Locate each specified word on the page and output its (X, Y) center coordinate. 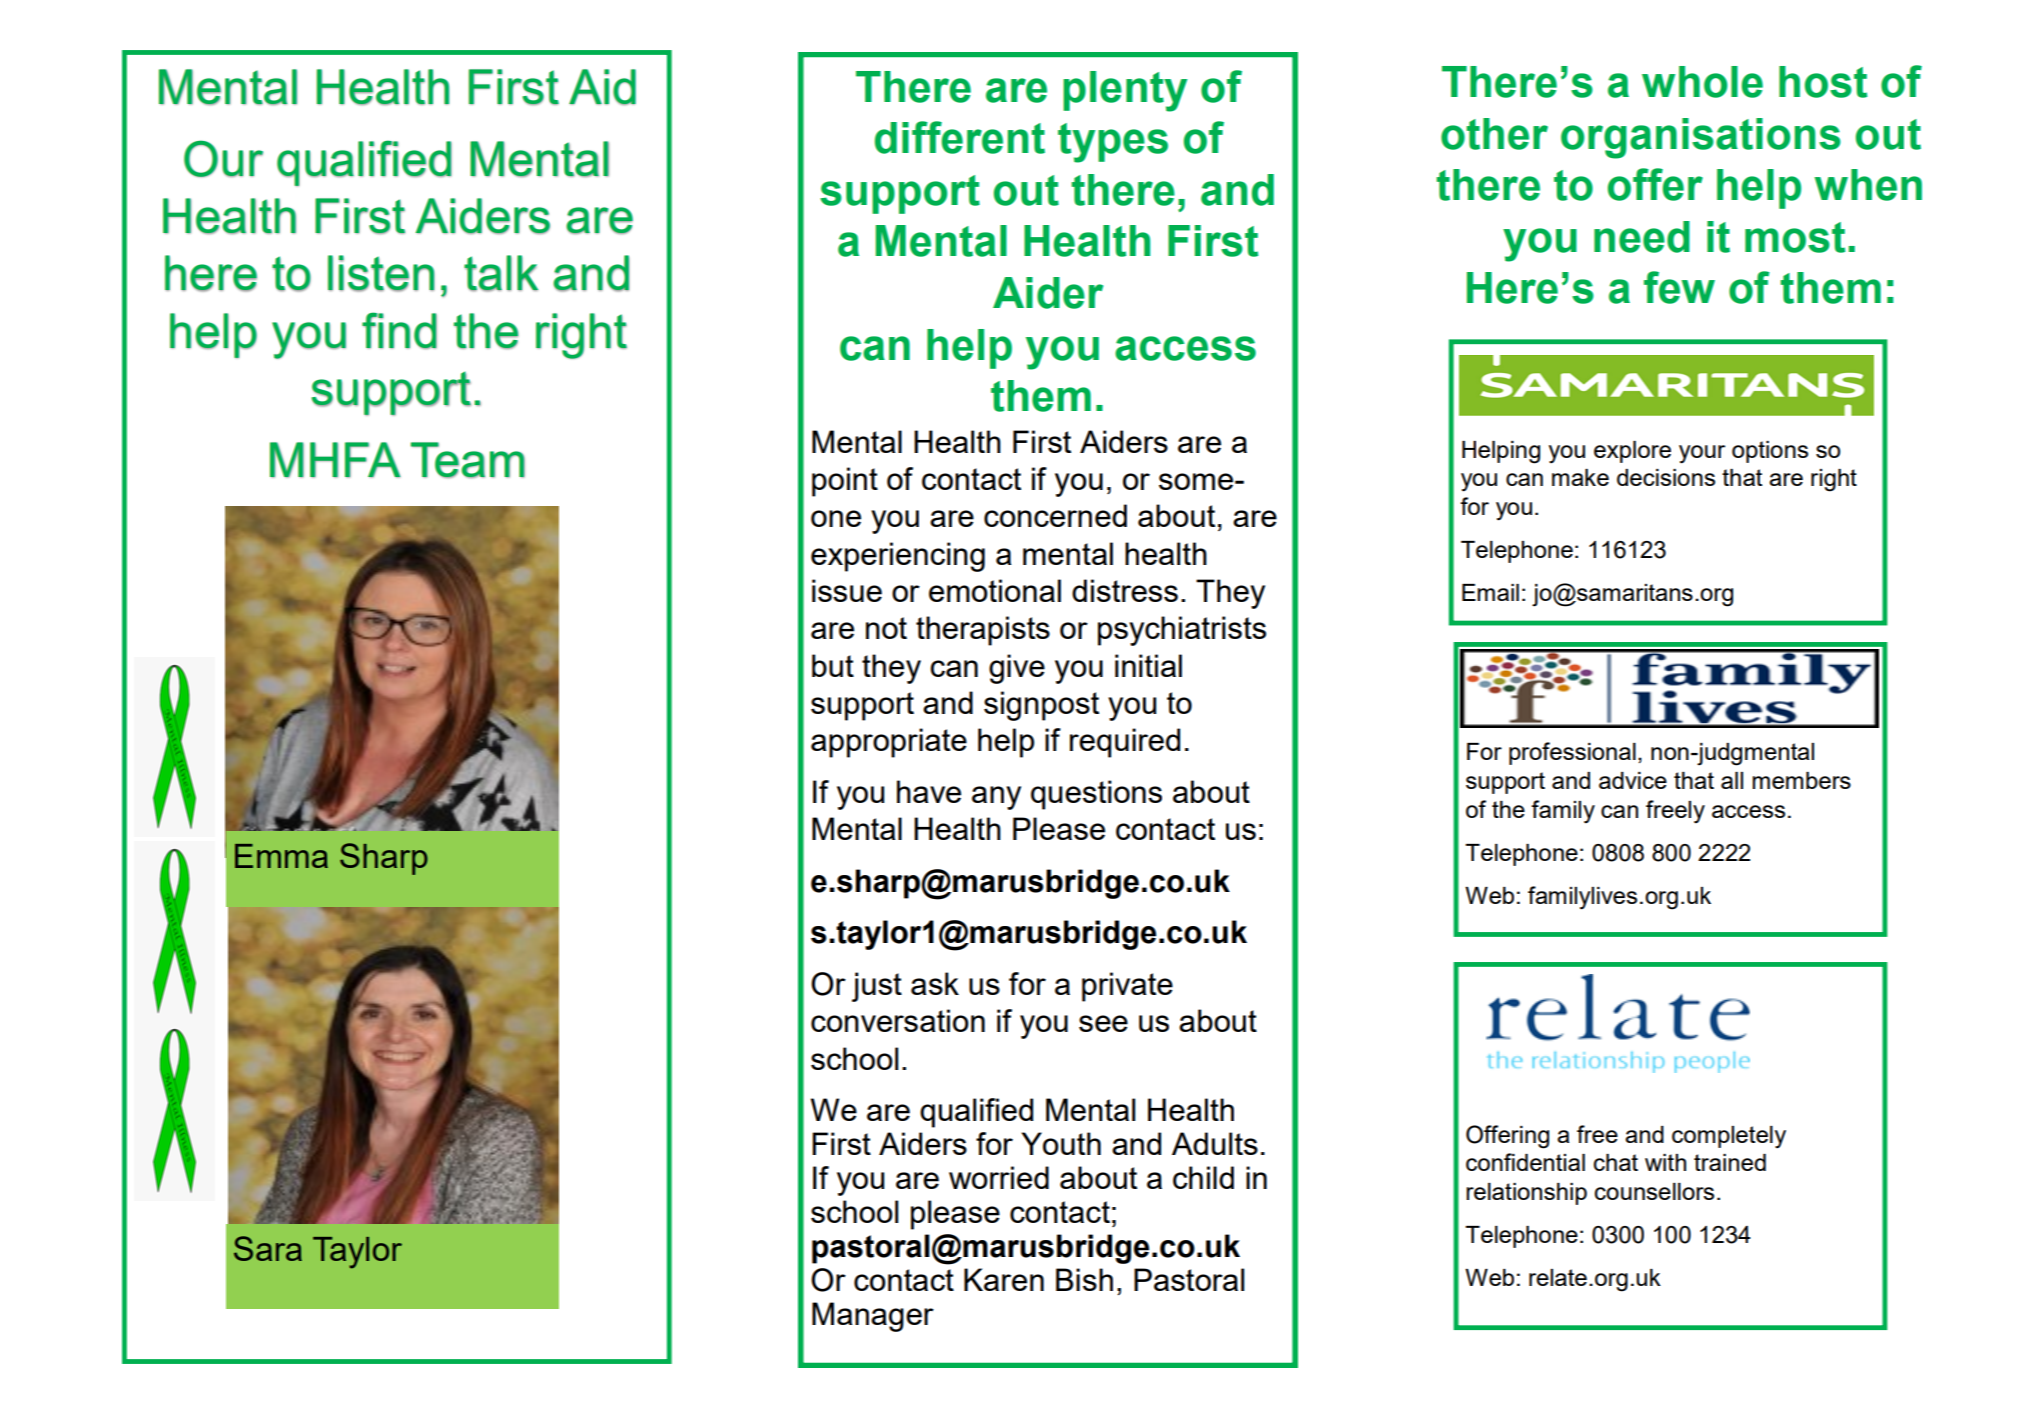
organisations (1701, 138)
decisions (1666, 477)
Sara (268, 1248)
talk (501, 273)
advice (1633, 780)
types (1113, 143)
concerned (1055, 515)
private (1127, 987)
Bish (1084, 1279)
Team (467, 460)
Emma (281, 856)
